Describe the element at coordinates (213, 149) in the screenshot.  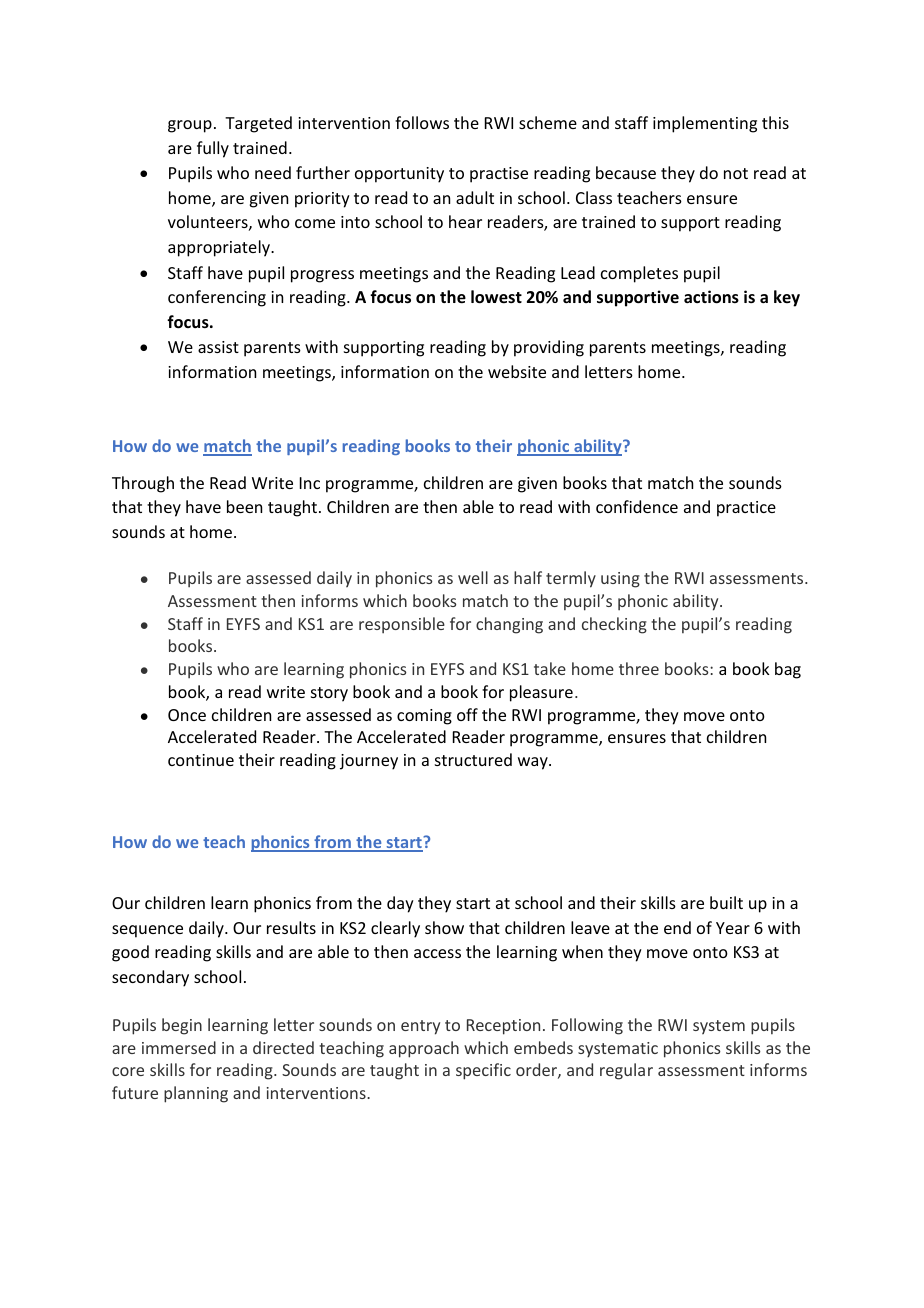
I see `fully` at that location.
